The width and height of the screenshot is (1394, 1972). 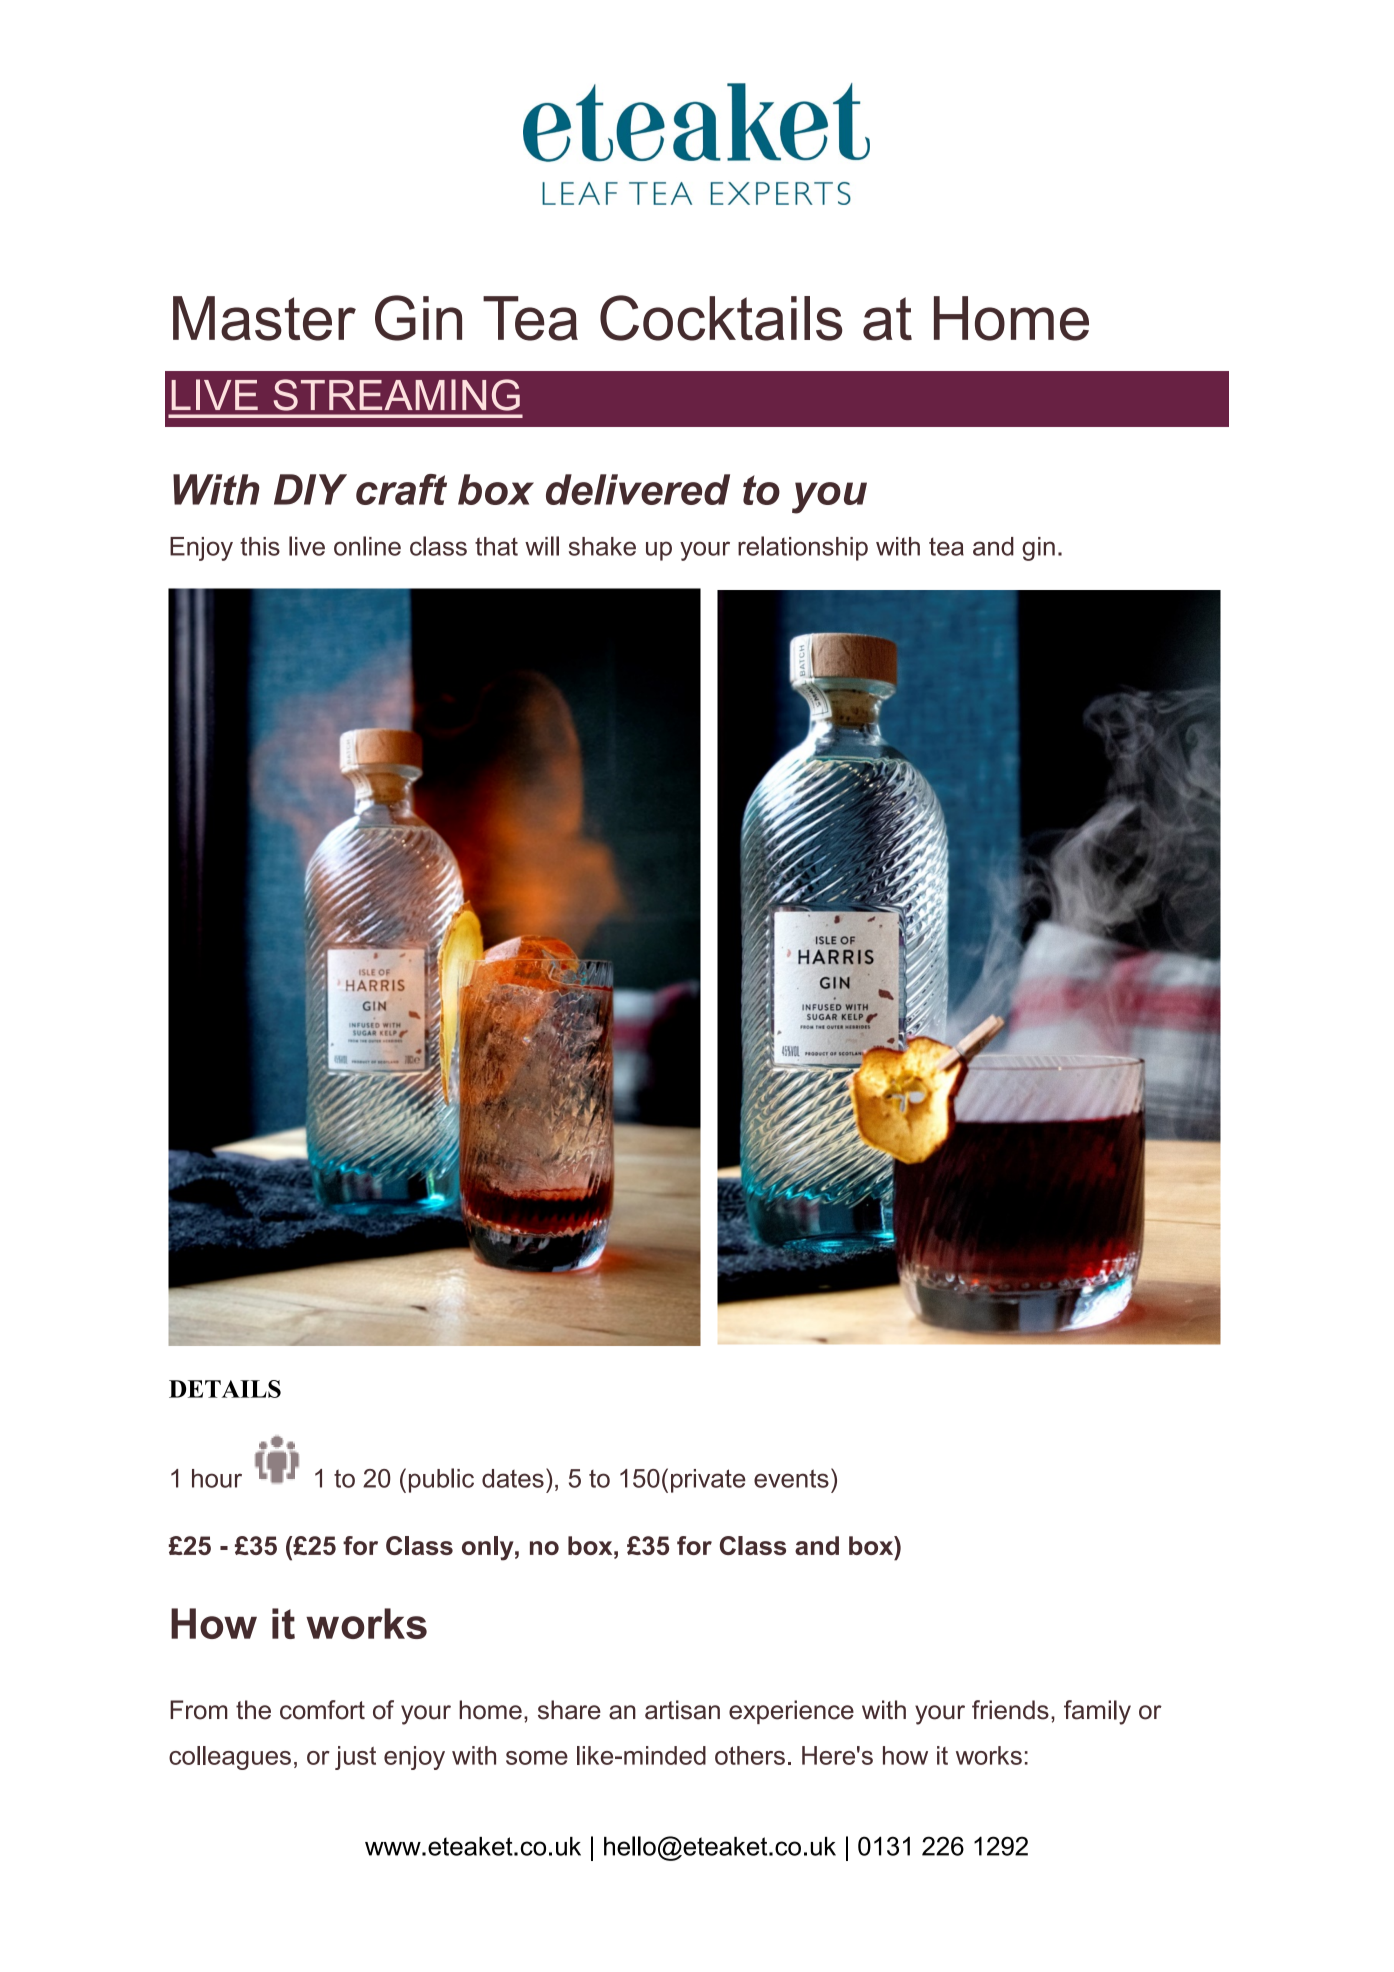 I want to click on this, so click(x=260, y=546).
